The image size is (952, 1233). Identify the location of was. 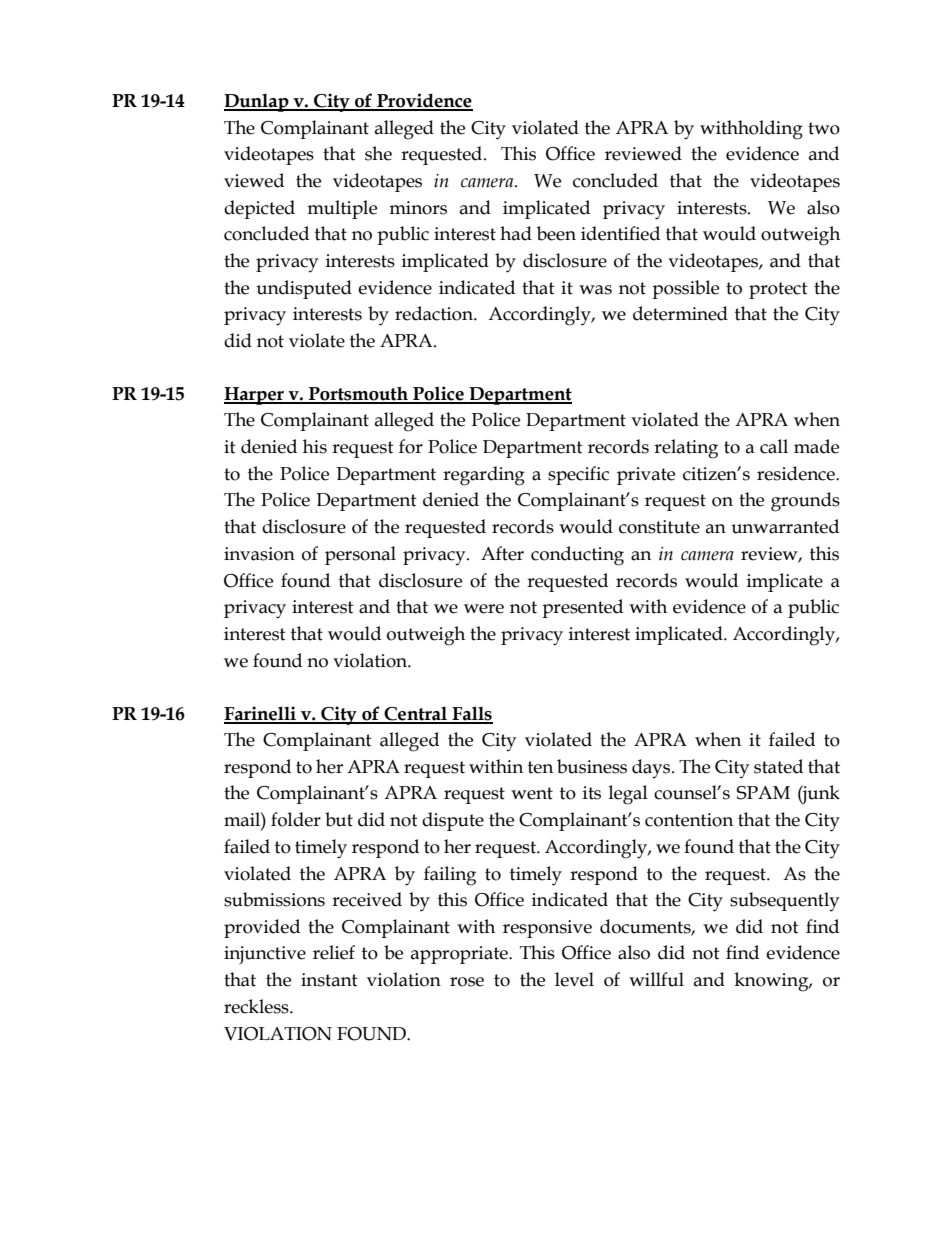
(595, 290).
